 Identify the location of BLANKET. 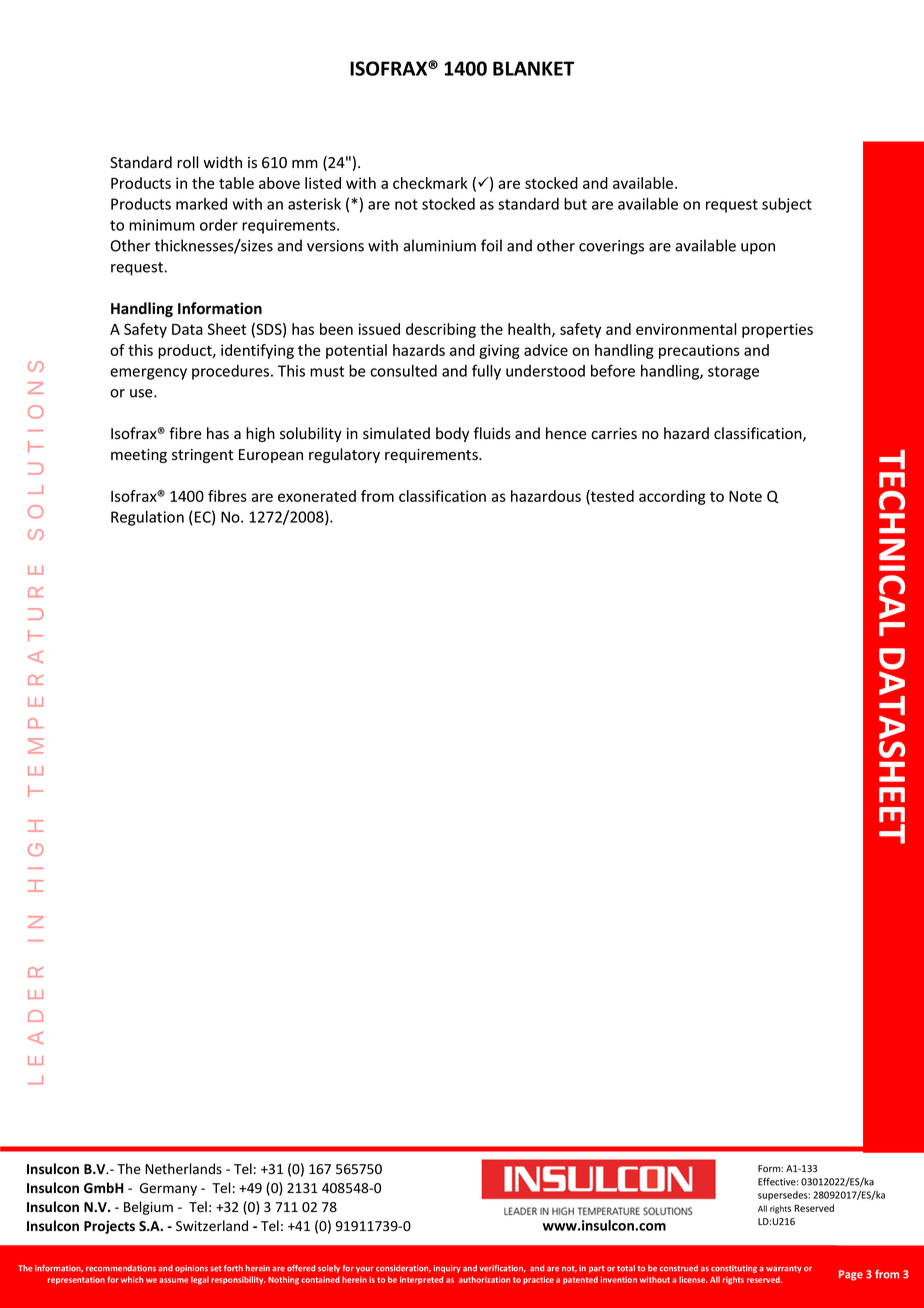
(533, 68).
